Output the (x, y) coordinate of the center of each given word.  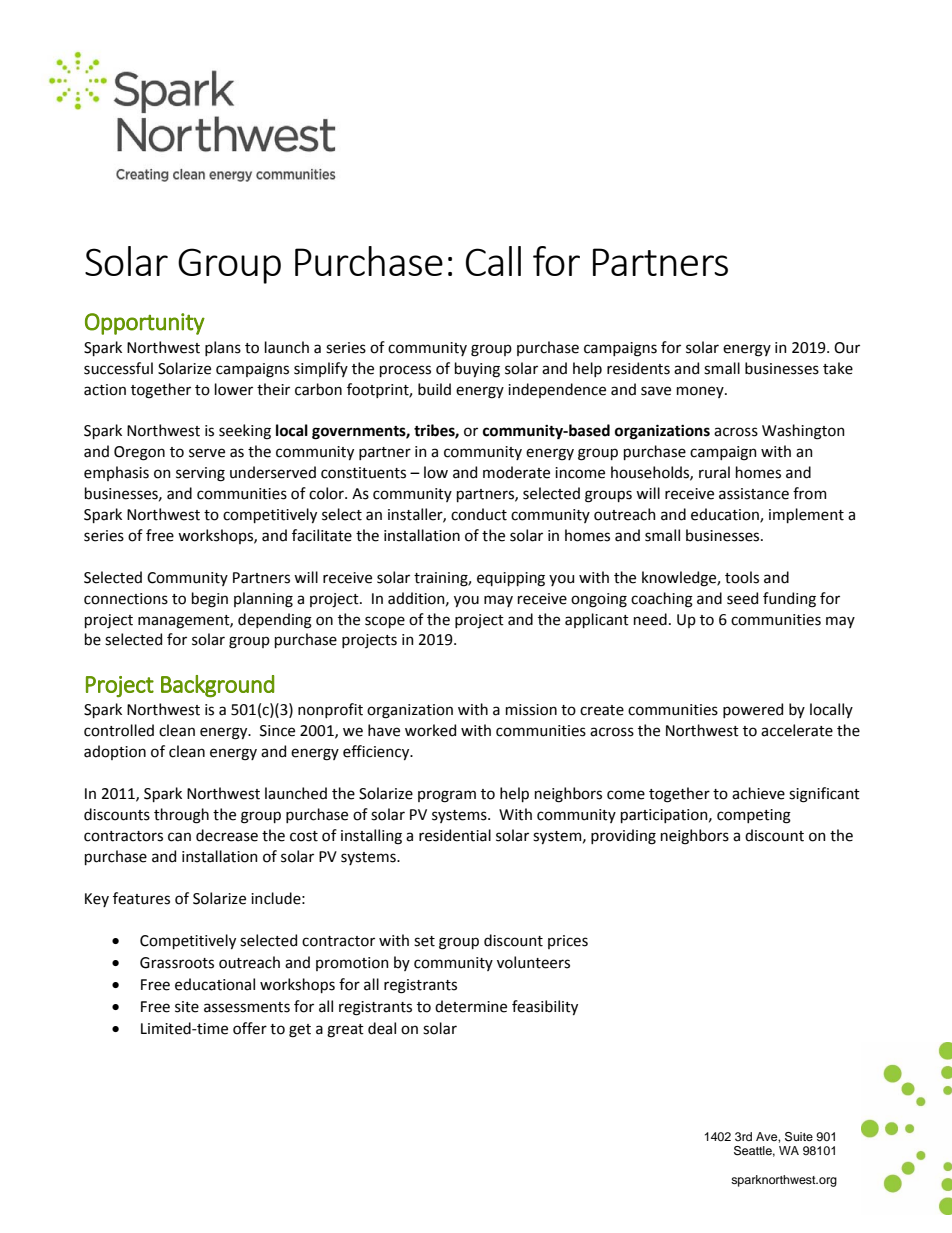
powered (753, 710)
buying (477, 370)
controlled (119, 730)
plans (223, 348)
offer (250, 1028)
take (838, 368)
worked (430, 730)
